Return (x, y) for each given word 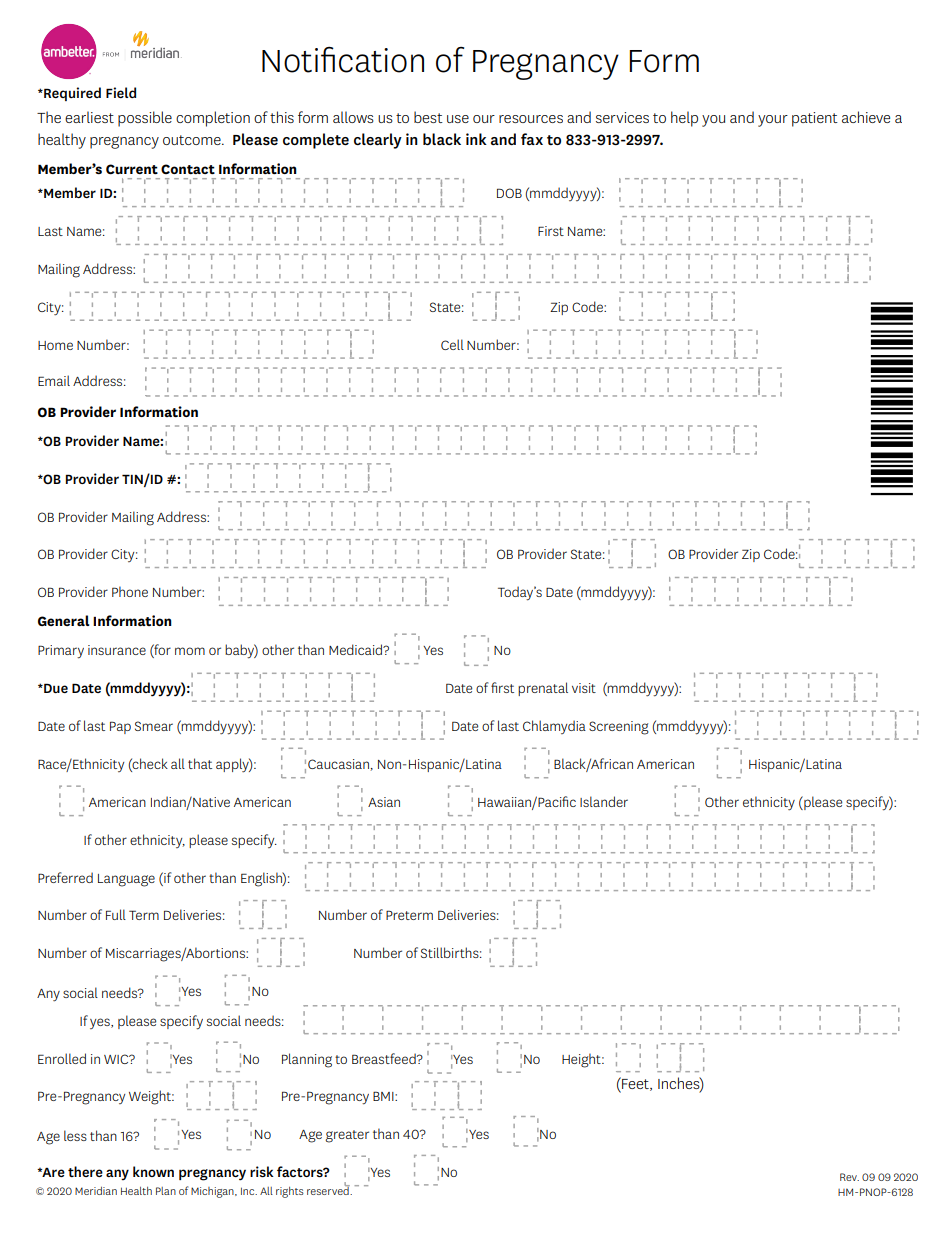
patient (815, 119)
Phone (130, 591)
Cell (452, 344)
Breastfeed (385, 1058)
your (773, 121)
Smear (154, 726)
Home (55, 345)
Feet (635, 1084)
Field (121, 92)
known (153, 1171)
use (458, 119)
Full (116, 914)
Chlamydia (554, 727)
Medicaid (356, 649)
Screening (619, 728)
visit (584, 688)
